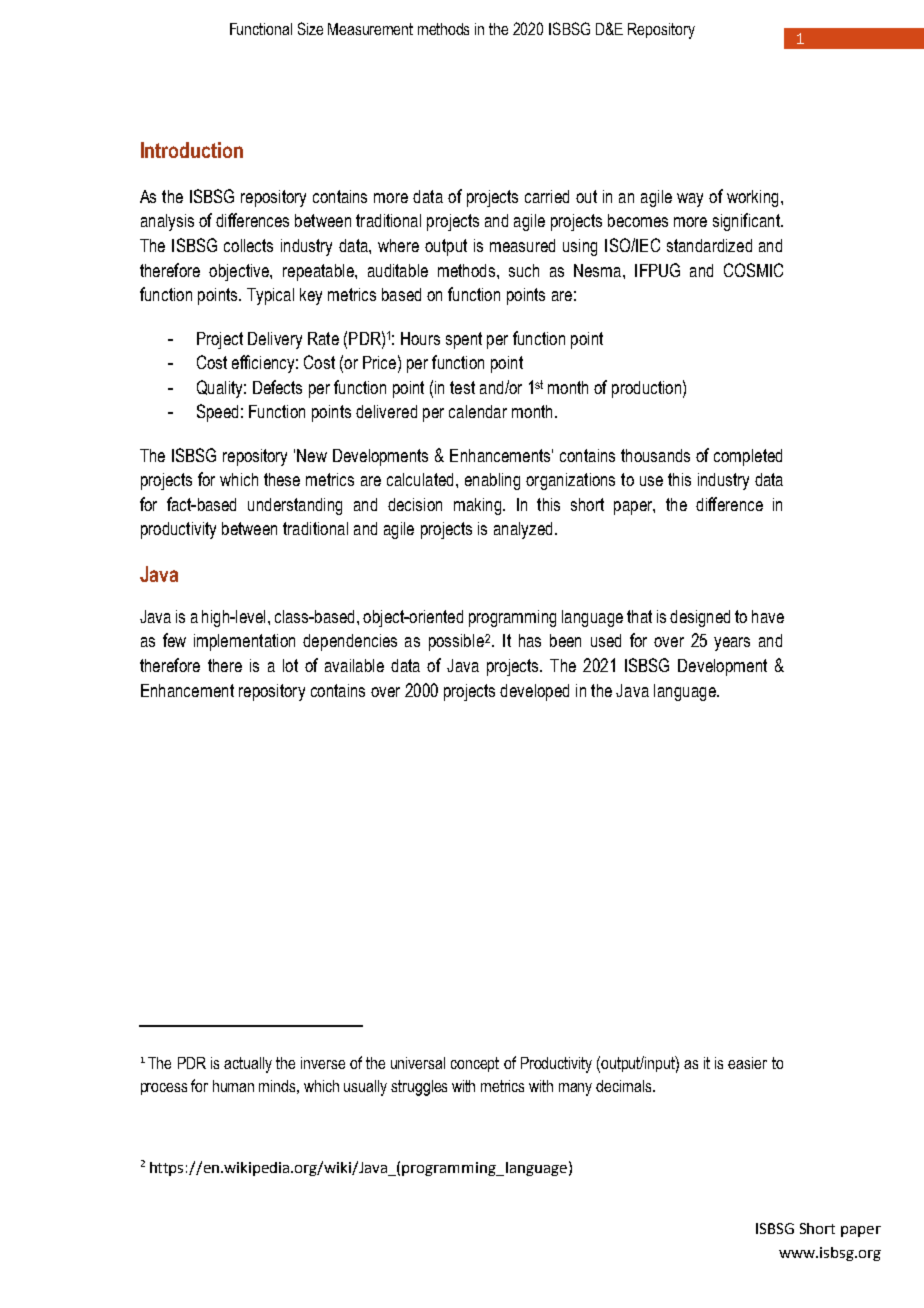 This page has width=924, height=1308. Describe the element at coordinates (747, 1063) in the page. I see `easier` at that location.
